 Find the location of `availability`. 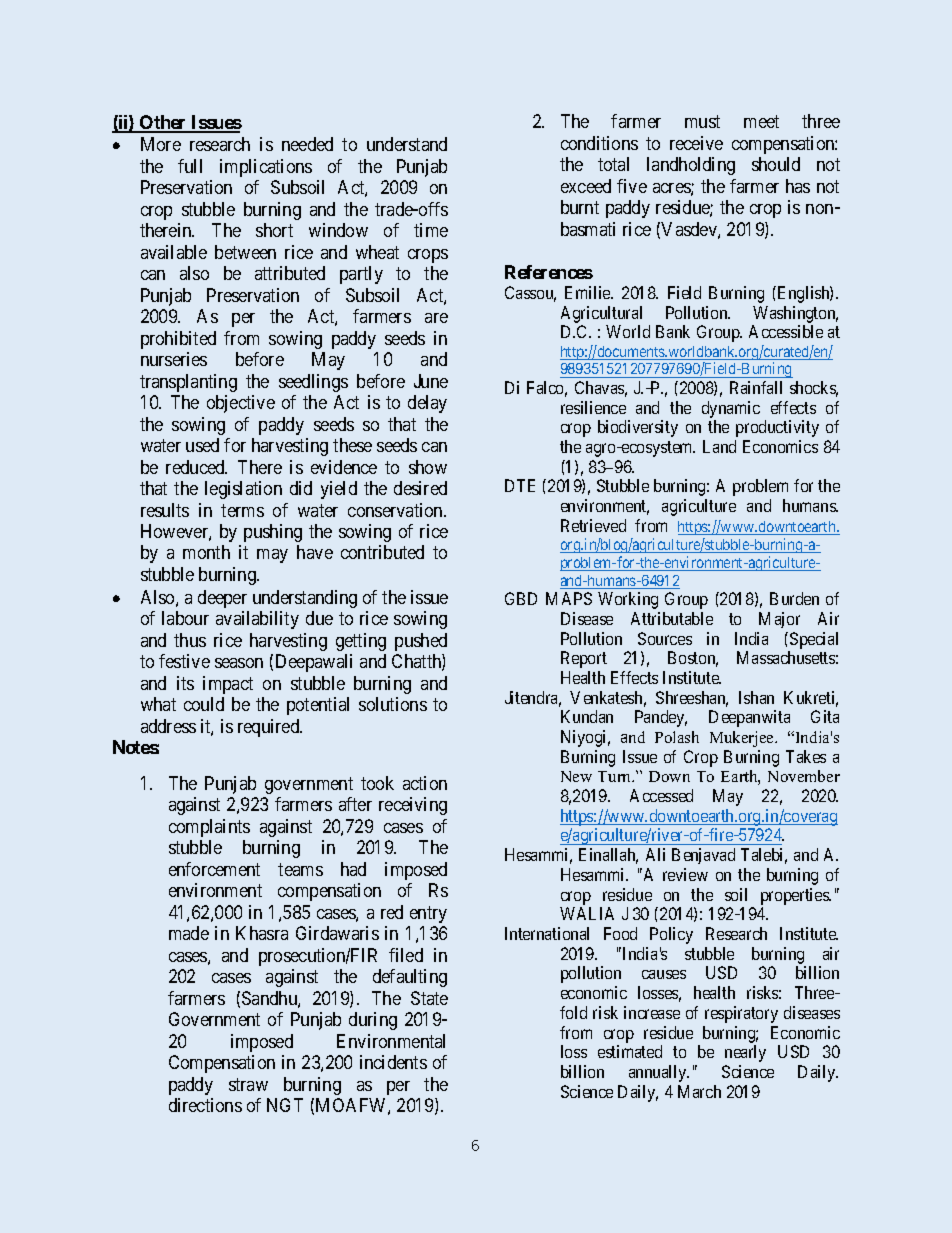

availability is located at coordinates (257, 620).
